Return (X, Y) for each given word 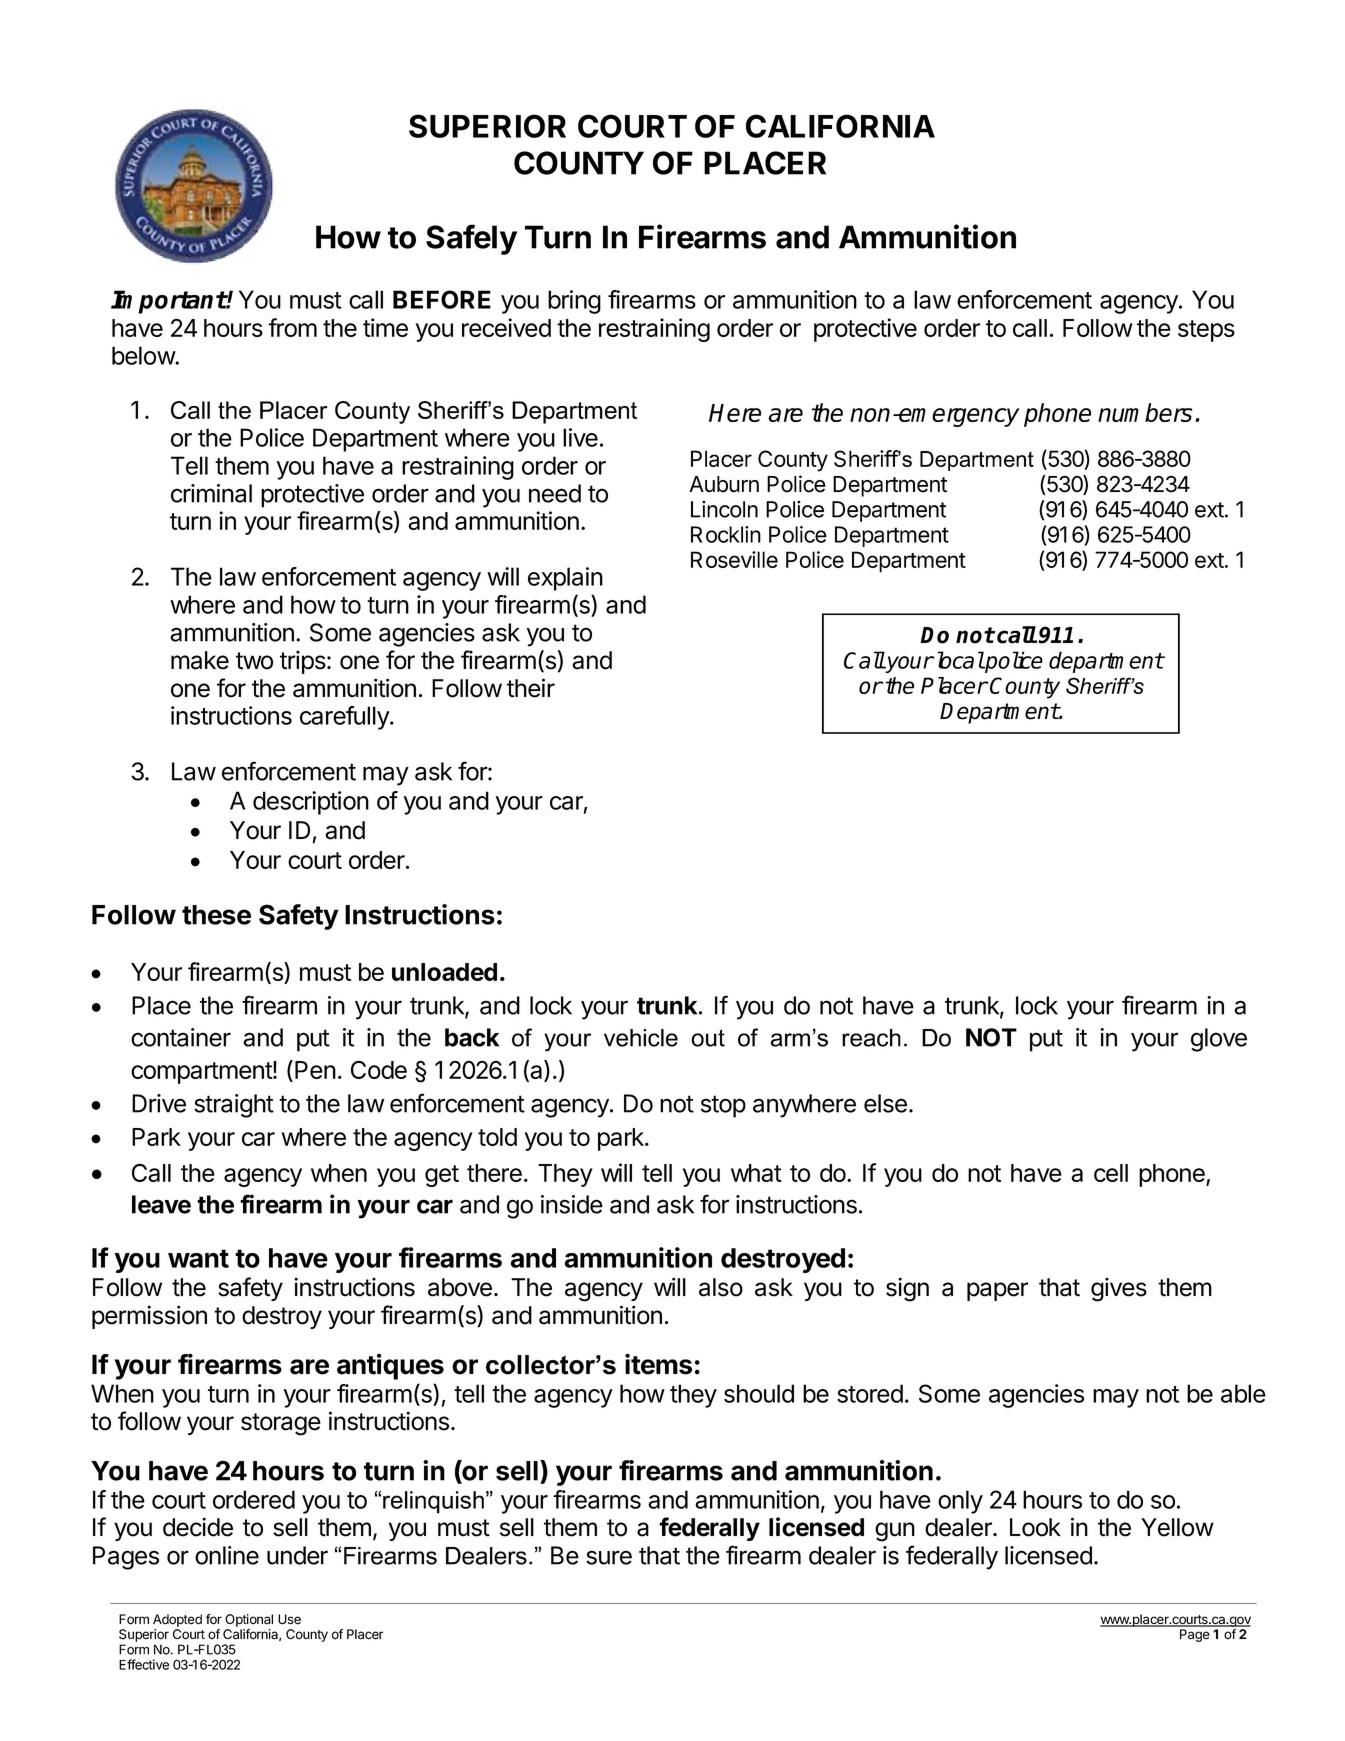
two (254, 661)
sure (609, 1557)
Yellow (1177, 1527)
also (721, 1287)
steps (1206, 331)
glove (1219, 1040)
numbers (1145, 412)
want (198, 1258)
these (216, 915)
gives (1119, 1289)
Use (289, 1619)
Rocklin (726, 534)
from (292, 327)
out (708, 1038)
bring (574, 302)
